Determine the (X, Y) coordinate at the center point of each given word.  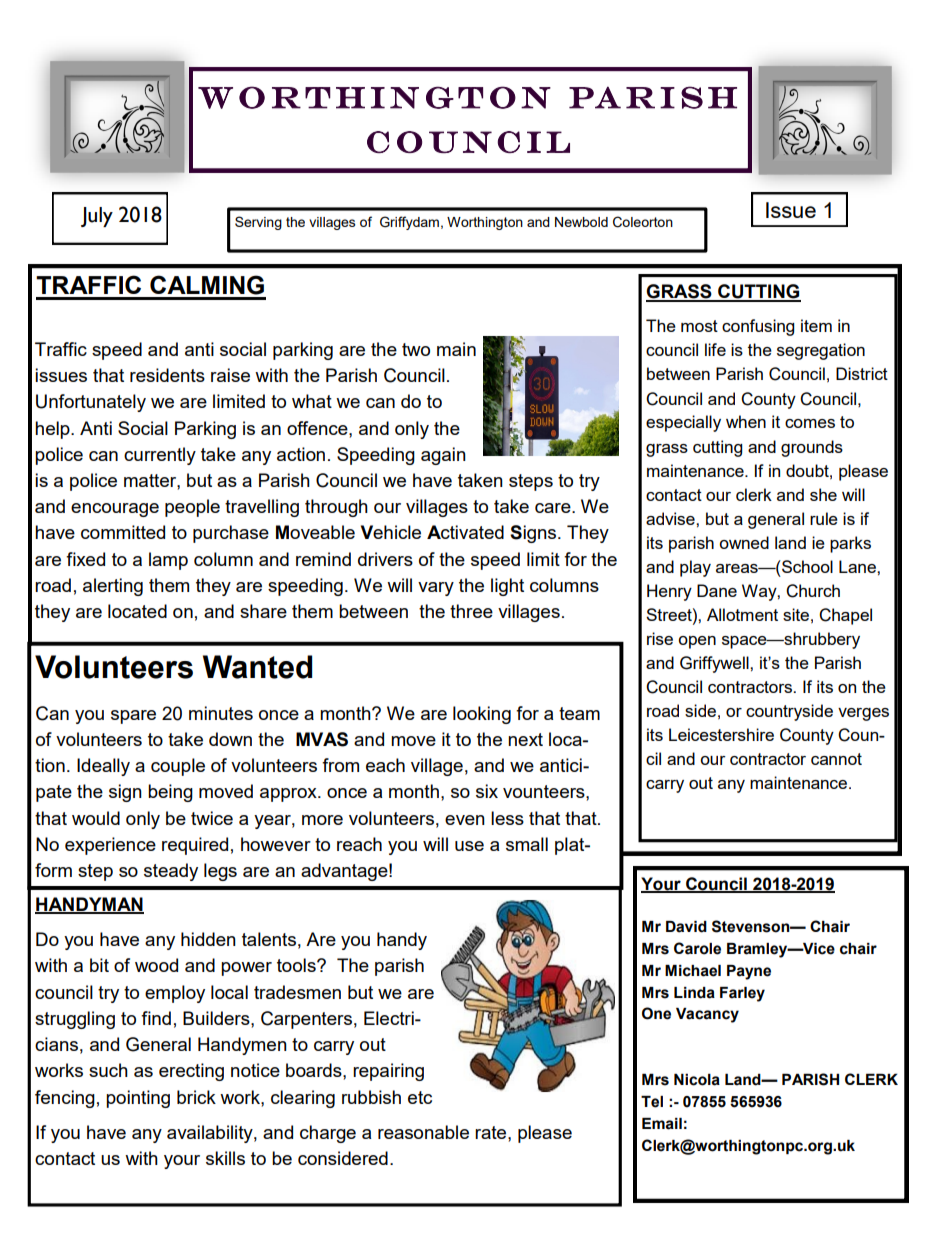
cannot (836, 759)
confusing (758, 327)
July (97, 217)
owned (744, 542)
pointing (138, 1099)
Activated (465, 532)
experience (110, 846)
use (469, 846)
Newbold (581, 222)
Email (662, 1124)
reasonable (423, 1132)
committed (123, 532)
